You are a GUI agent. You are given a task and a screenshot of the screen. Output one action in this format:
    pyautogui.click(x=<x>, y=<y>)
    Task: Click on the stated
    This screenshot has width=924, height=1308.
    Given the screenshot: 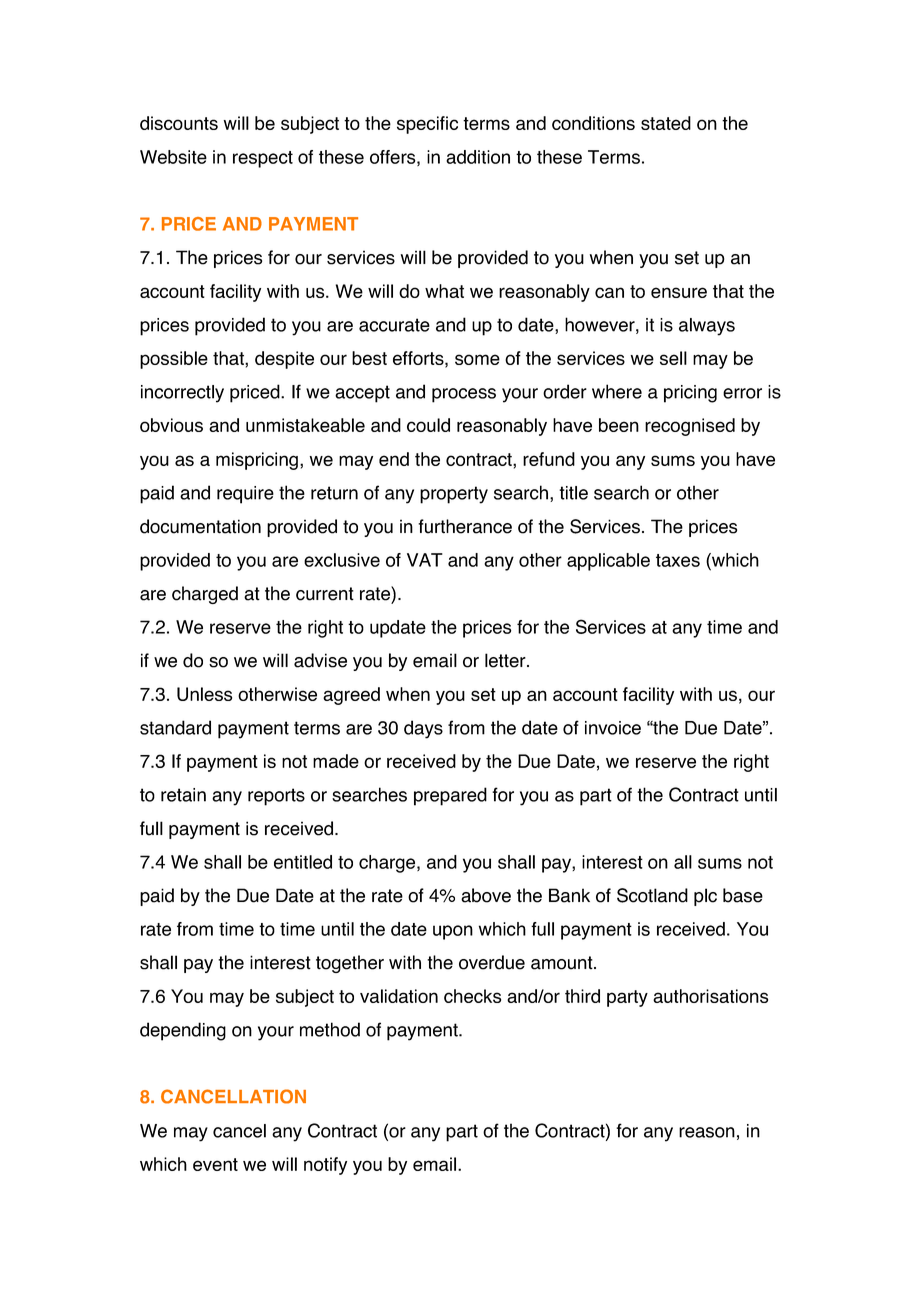 What is the action you would take?
    pyautogui.click(x=666, y=123)
